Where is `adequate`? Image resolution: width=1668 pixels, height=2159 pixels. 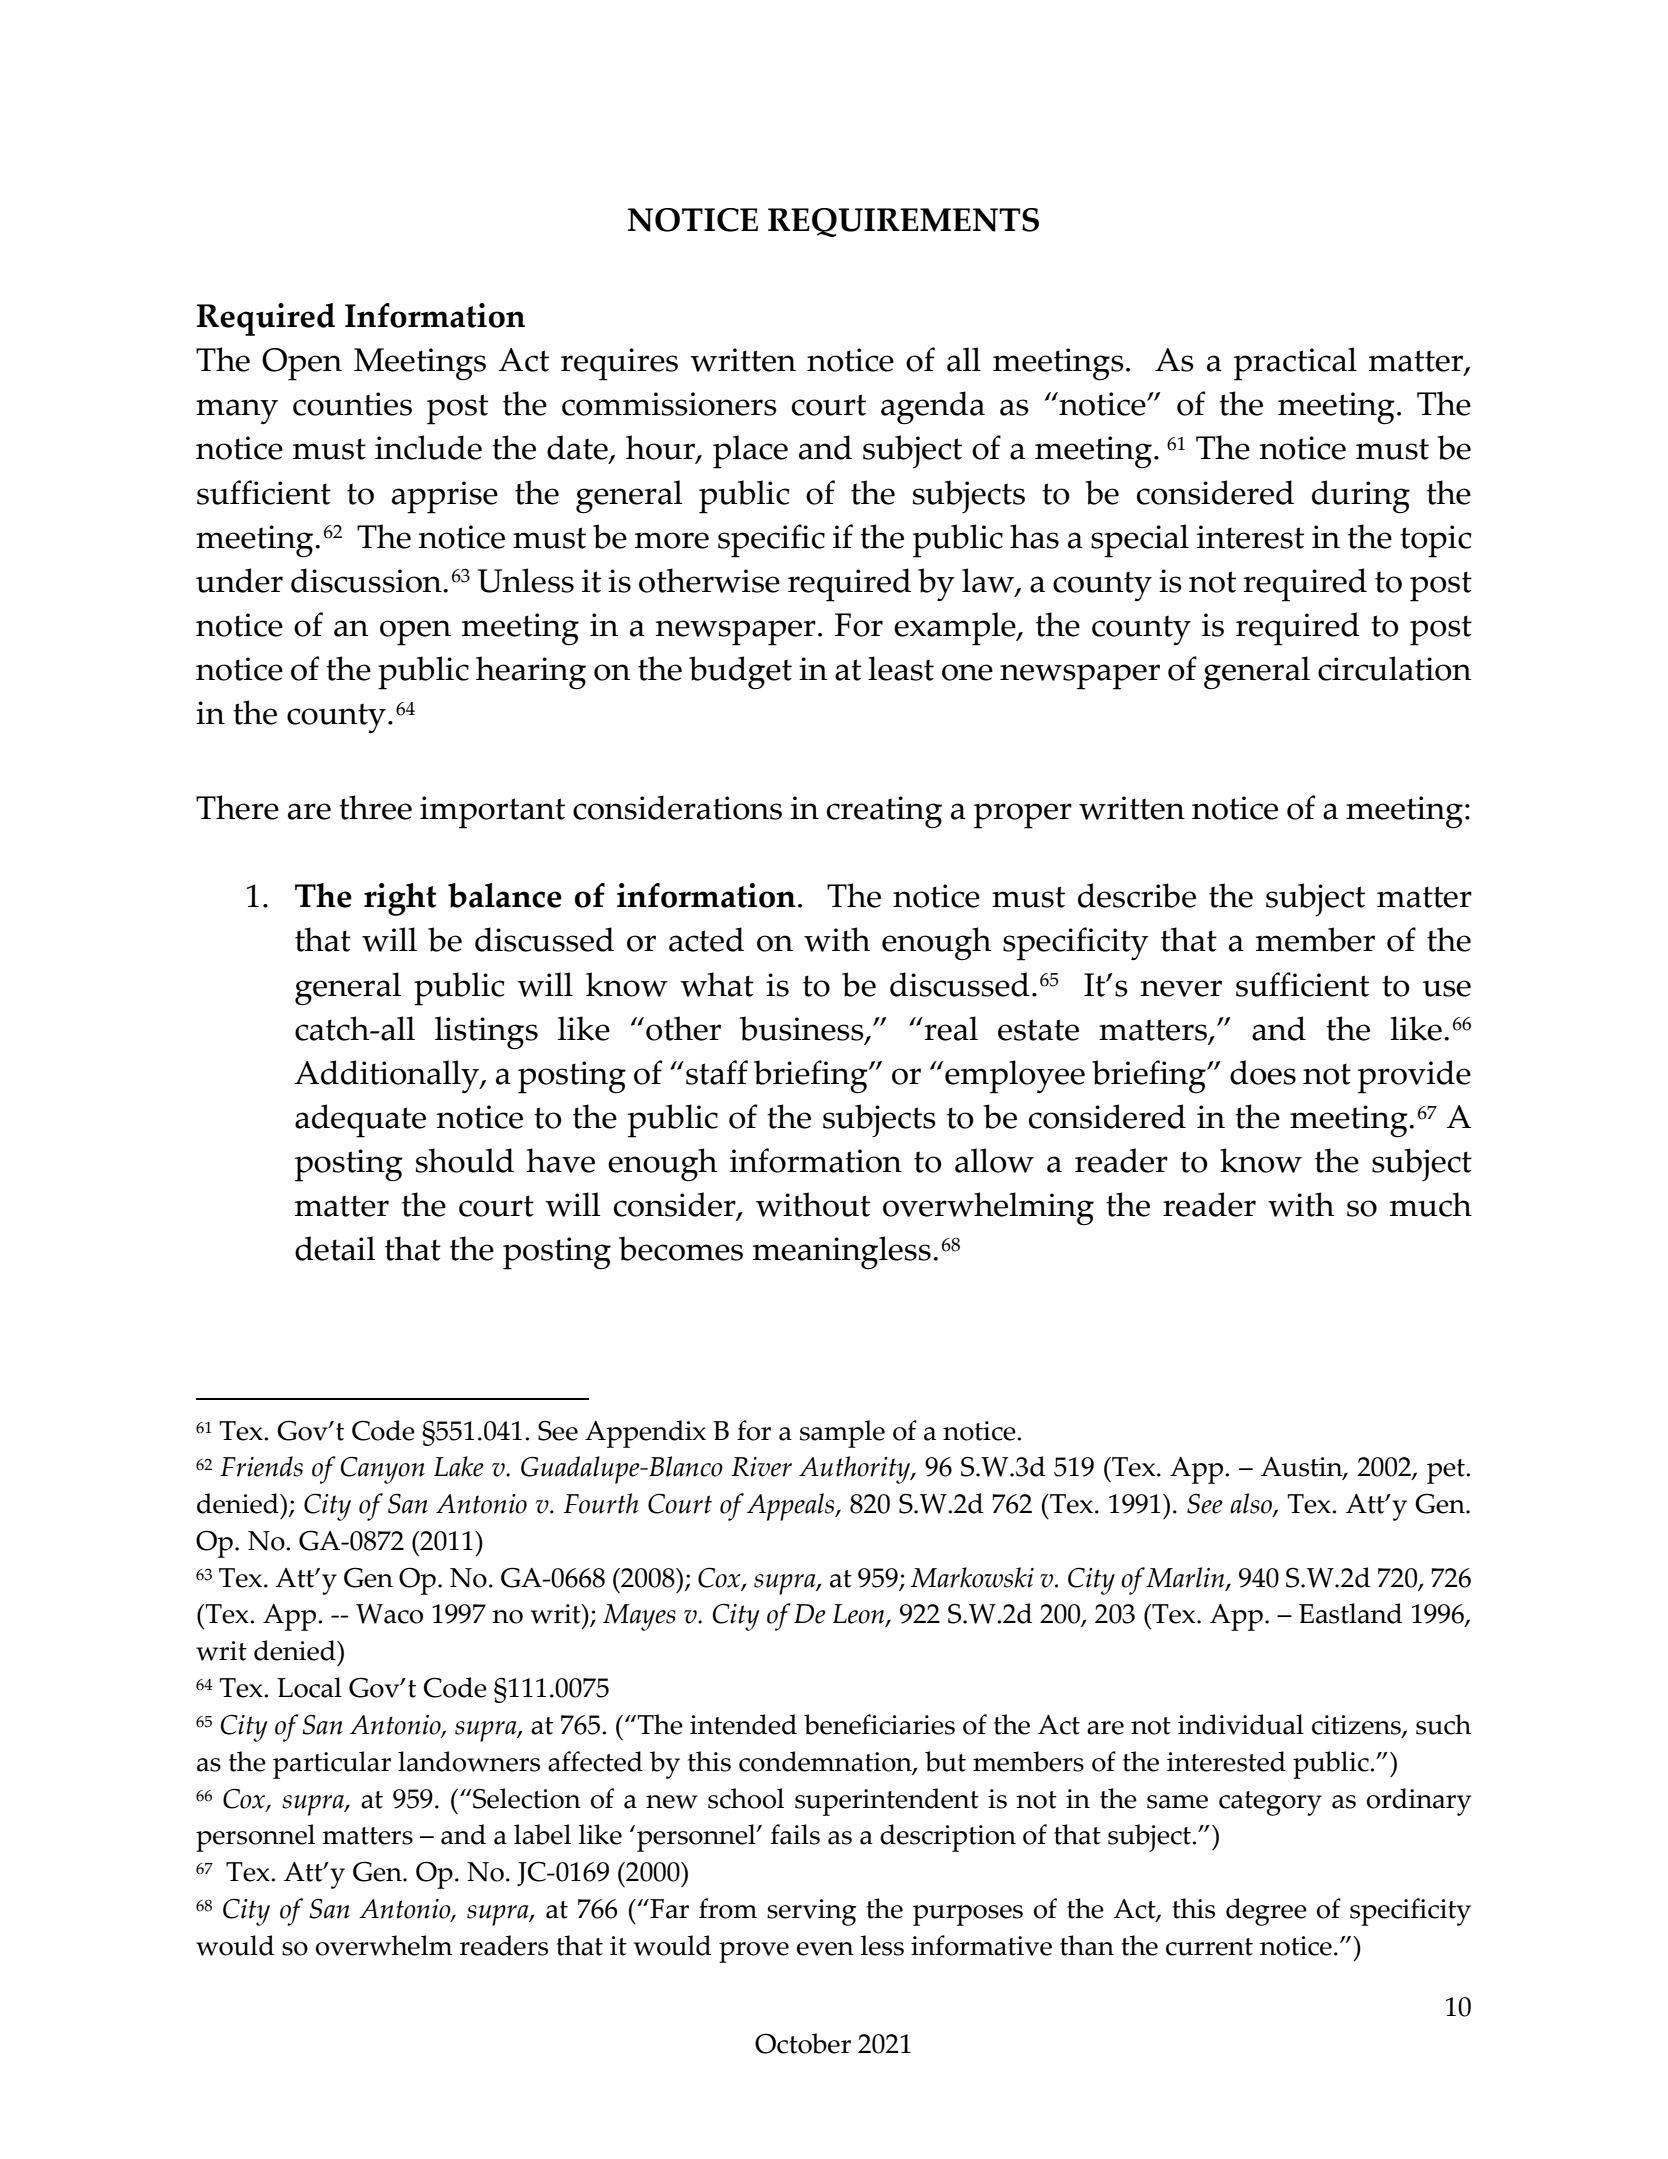 adequate is located at coordinates (360, 1121).
